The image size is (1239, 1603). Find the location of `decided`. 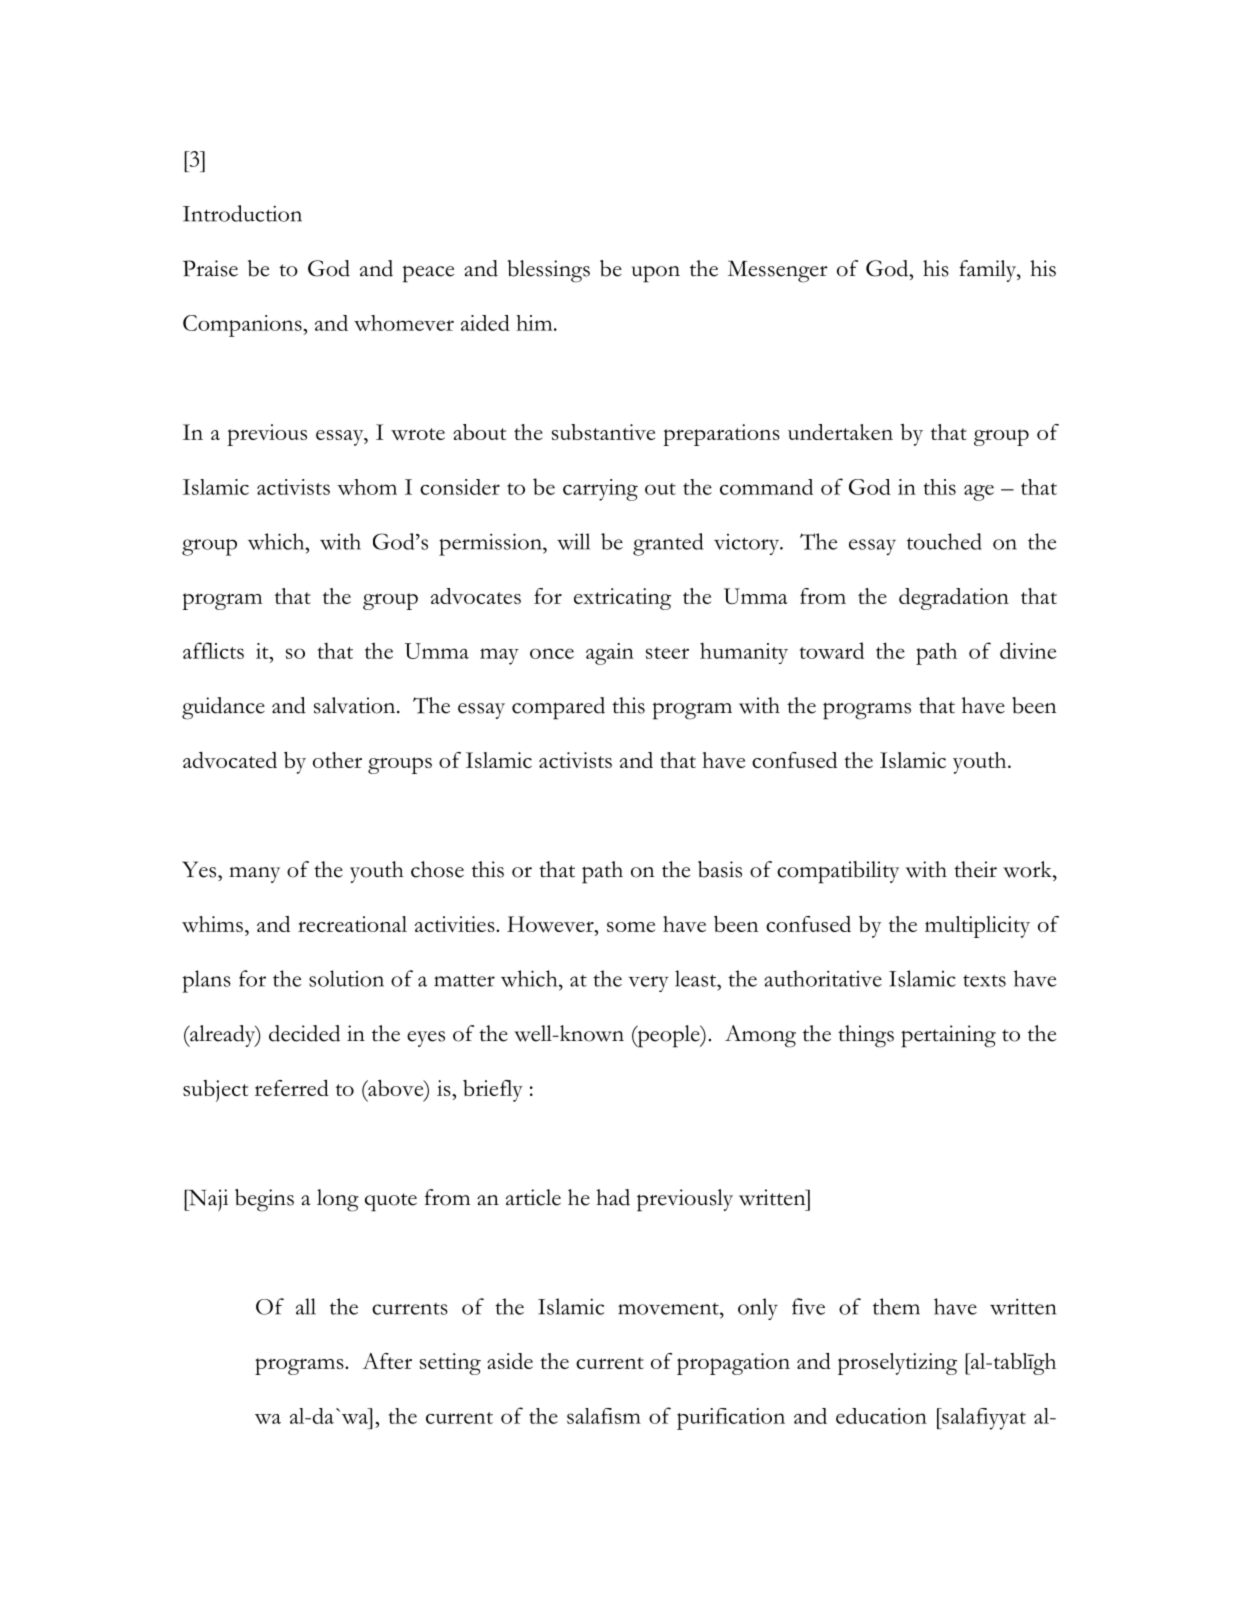

decided is located at coordinates (304, 1033).
